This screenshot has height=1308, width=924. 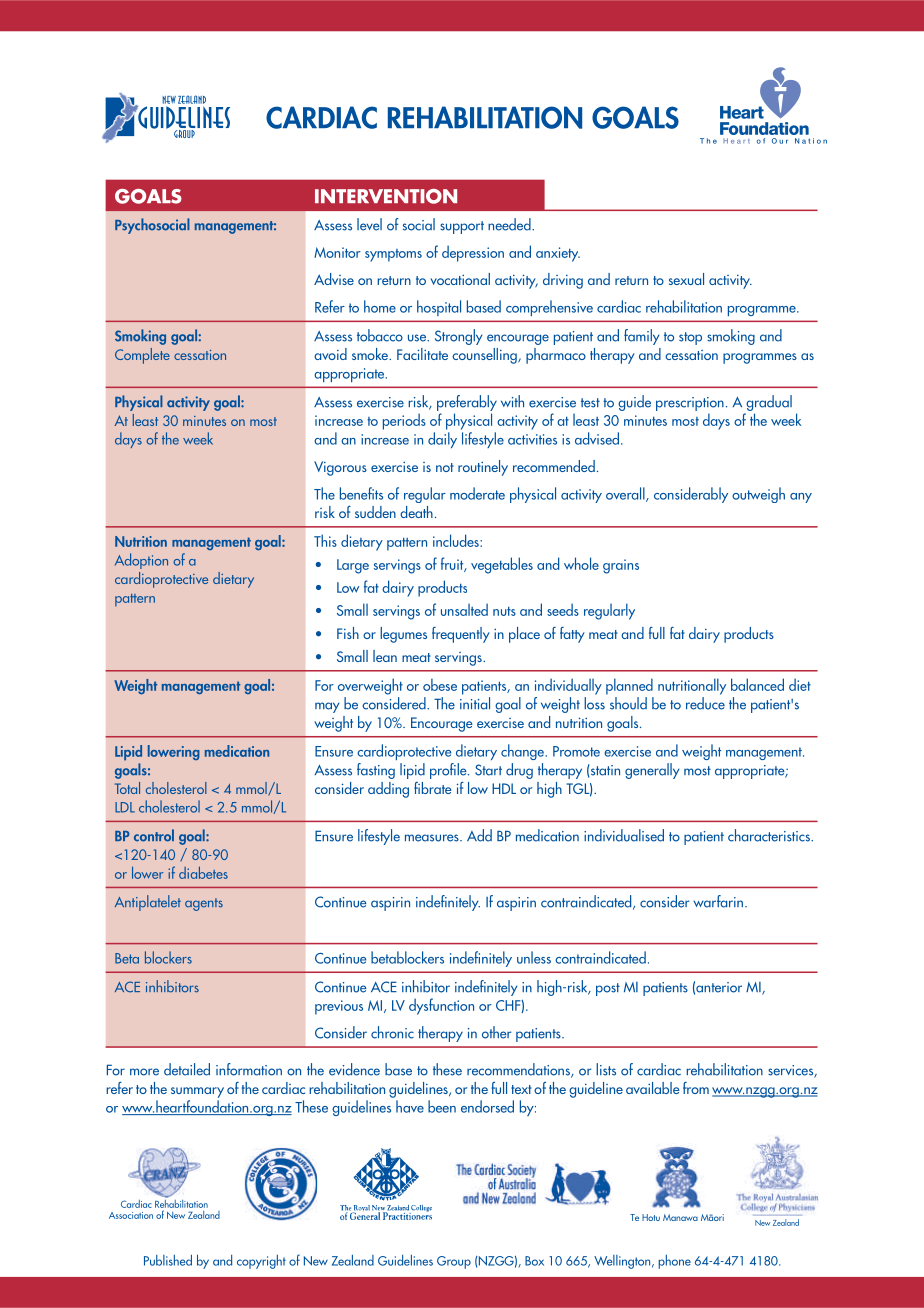 I want to click on other, so click(x=496, y=1032).
